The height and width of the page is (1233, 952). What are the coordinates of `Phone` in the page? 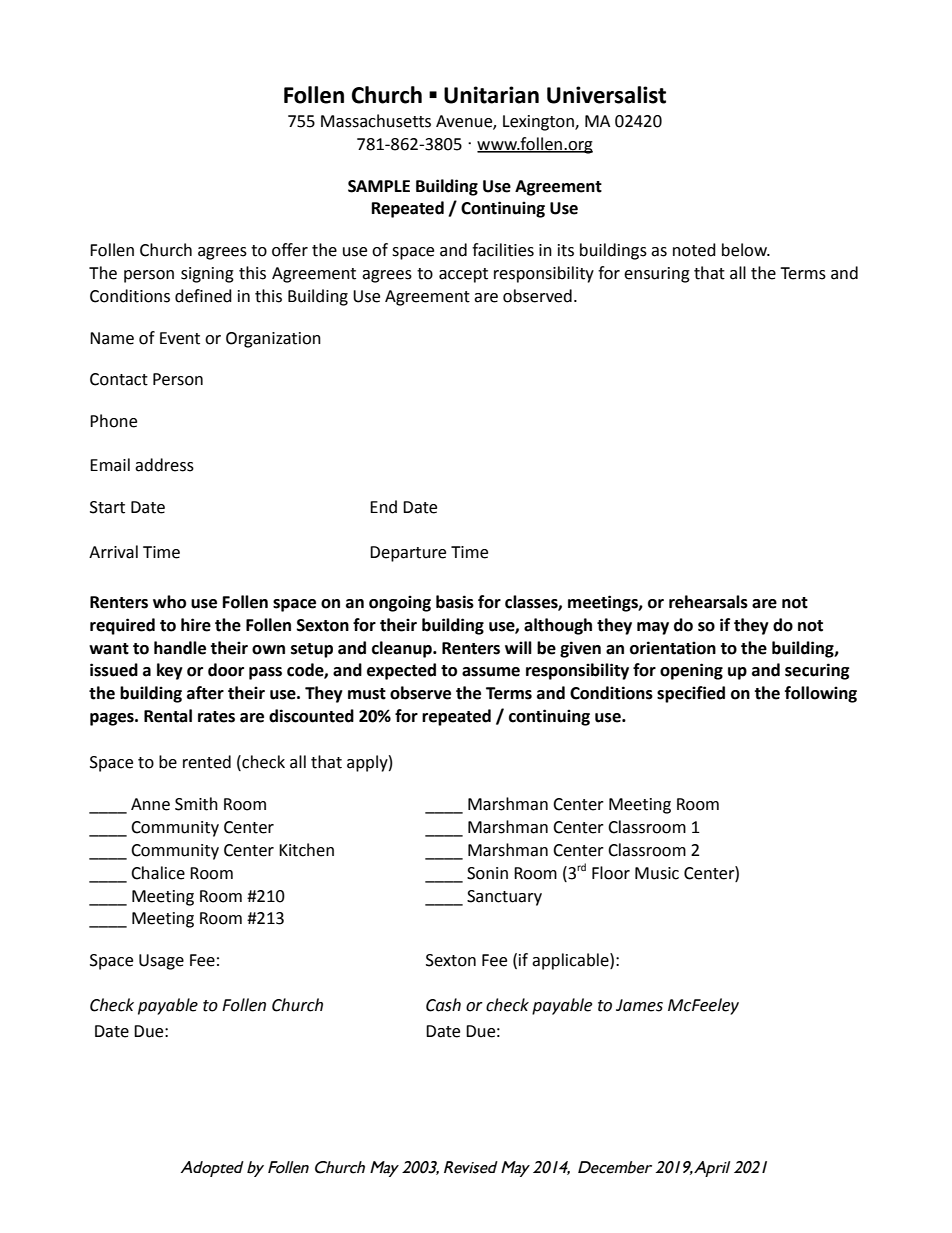 It's located at (113, 421).
